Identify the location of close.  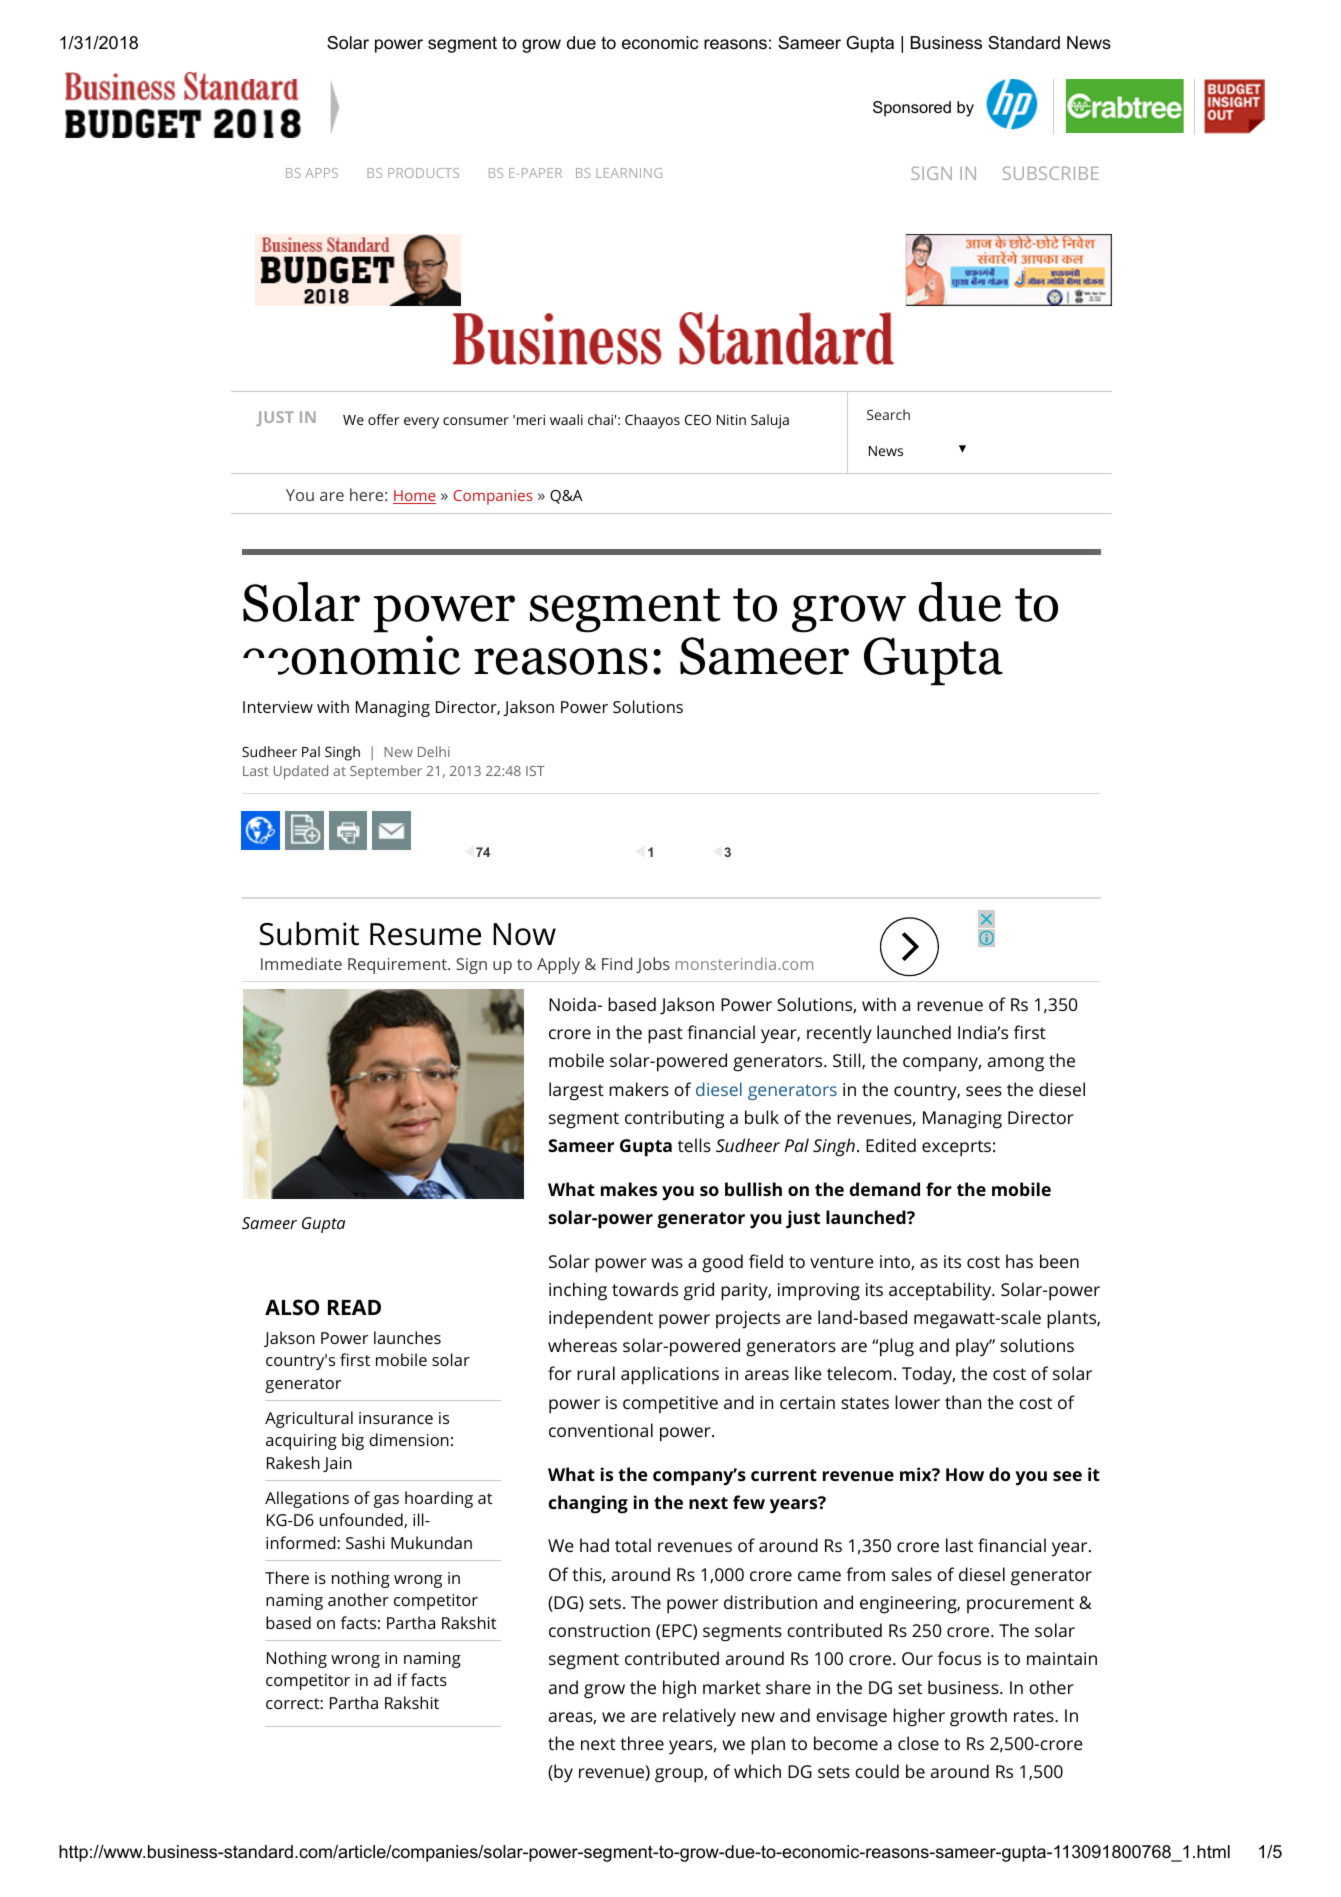
(918, 1743).
